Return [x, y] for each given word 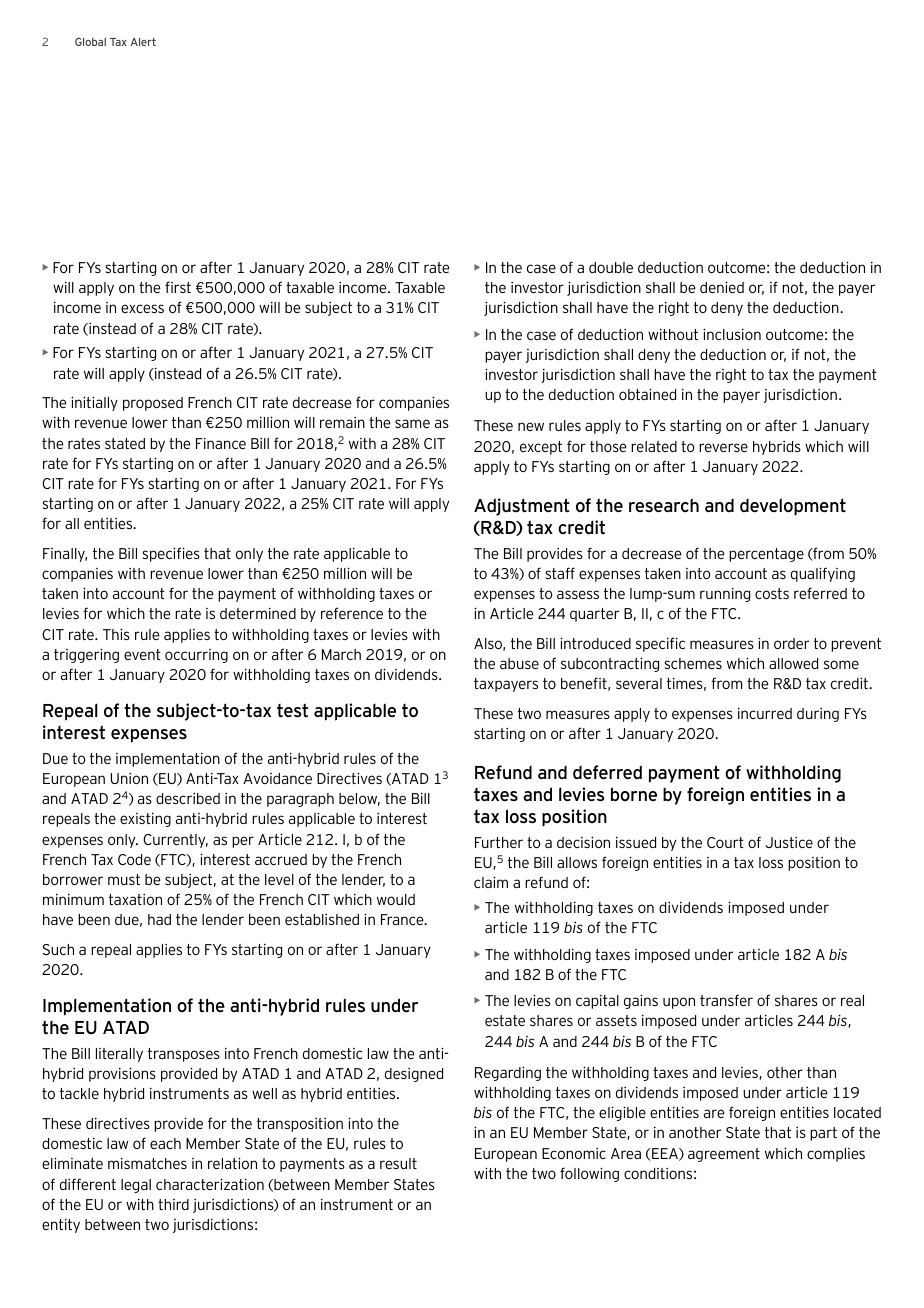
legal [136, 1186]
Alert [143, 42]
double [611, 267]
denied [722, 287]
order [791, 643]
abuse [519, 663]
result [398, 1163]
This [116, 634]
